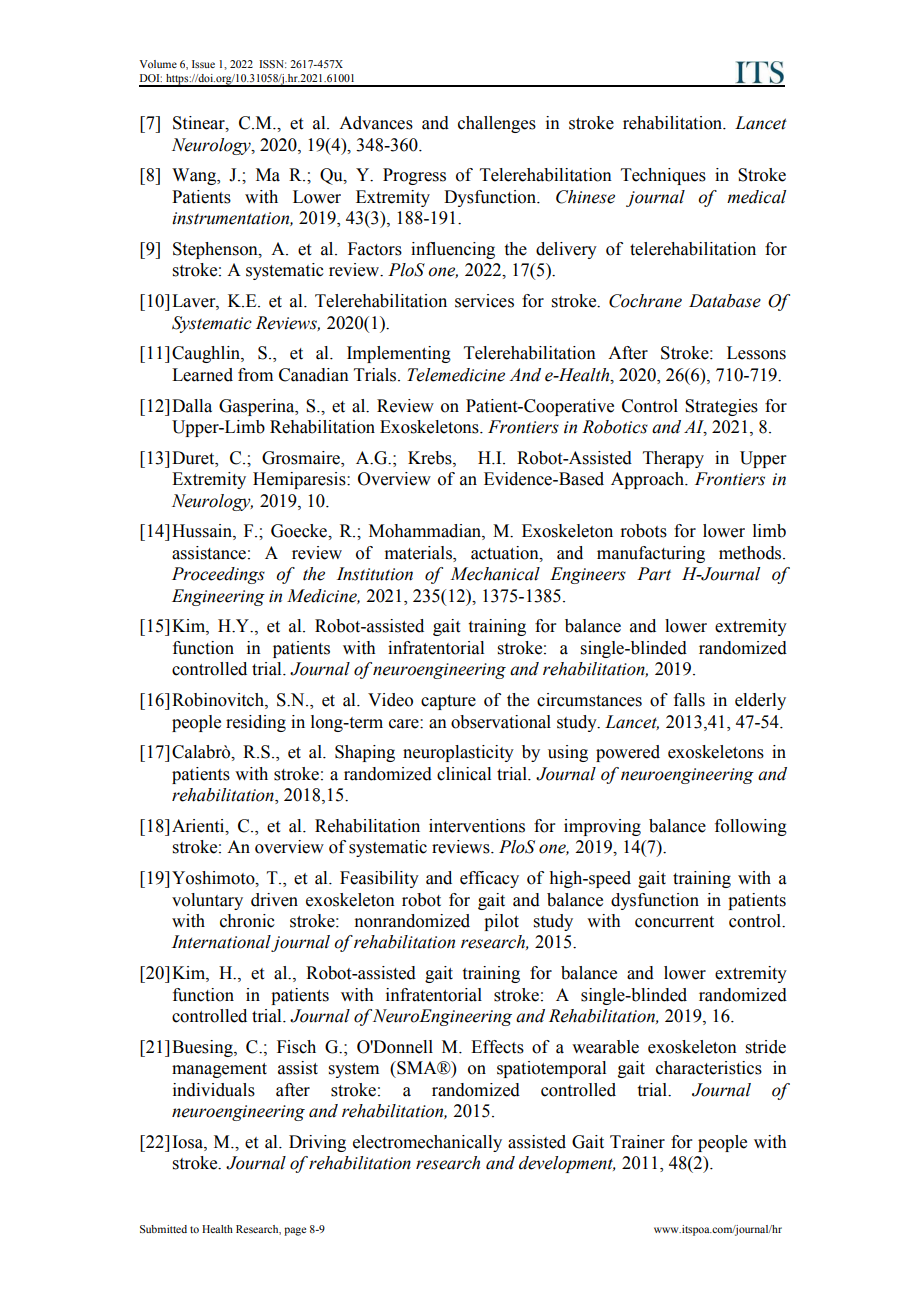 The width and height of the page is (924, 1308). Describe the element at coordinates (458, 753) in the page. I see `neuroplasticity` at that location.
